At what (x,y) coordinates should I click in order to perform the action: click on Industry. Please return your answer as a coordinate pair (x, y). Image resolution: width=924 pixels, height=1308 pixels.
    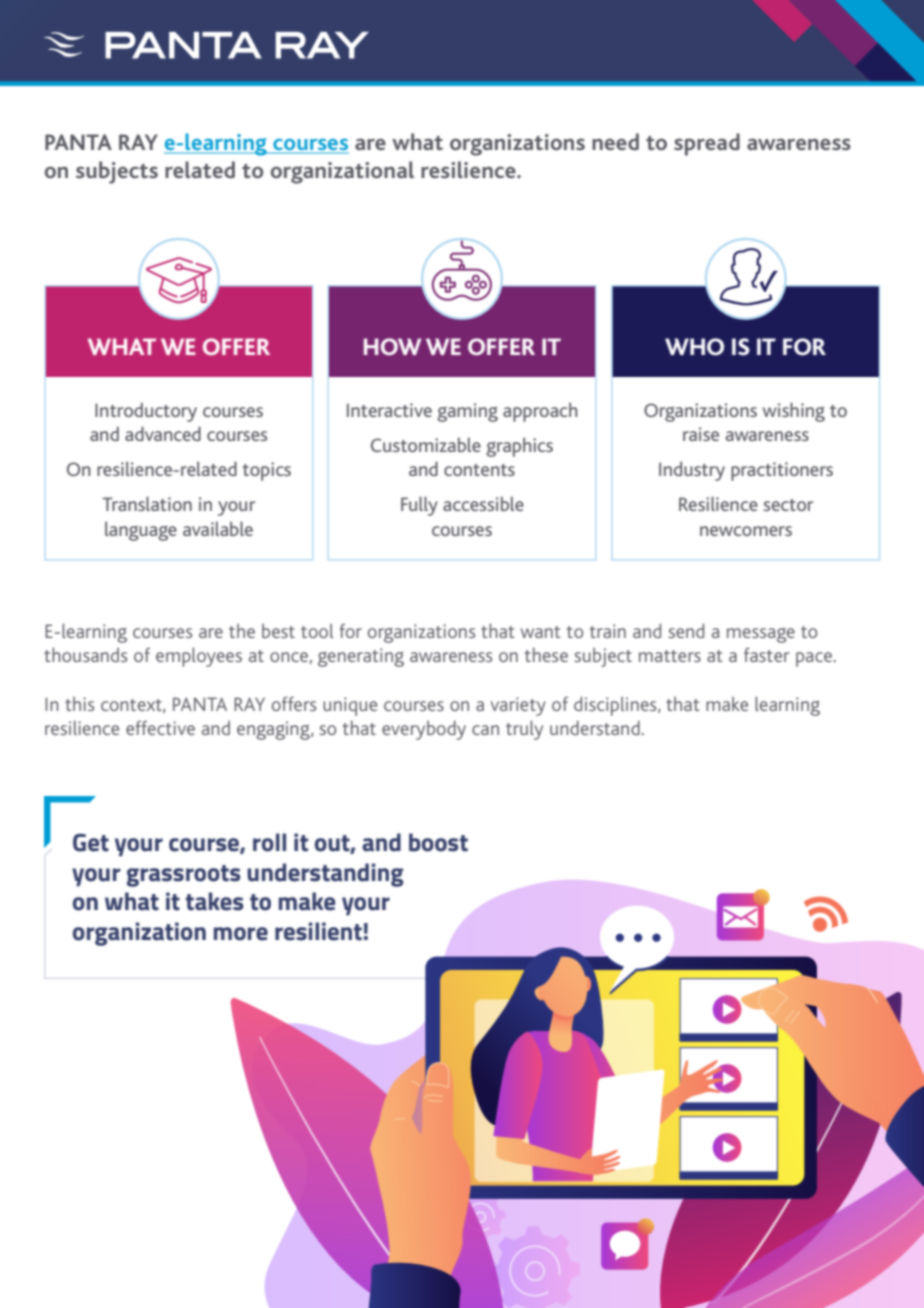
    Looking at the image, I should click on (692, 471).
